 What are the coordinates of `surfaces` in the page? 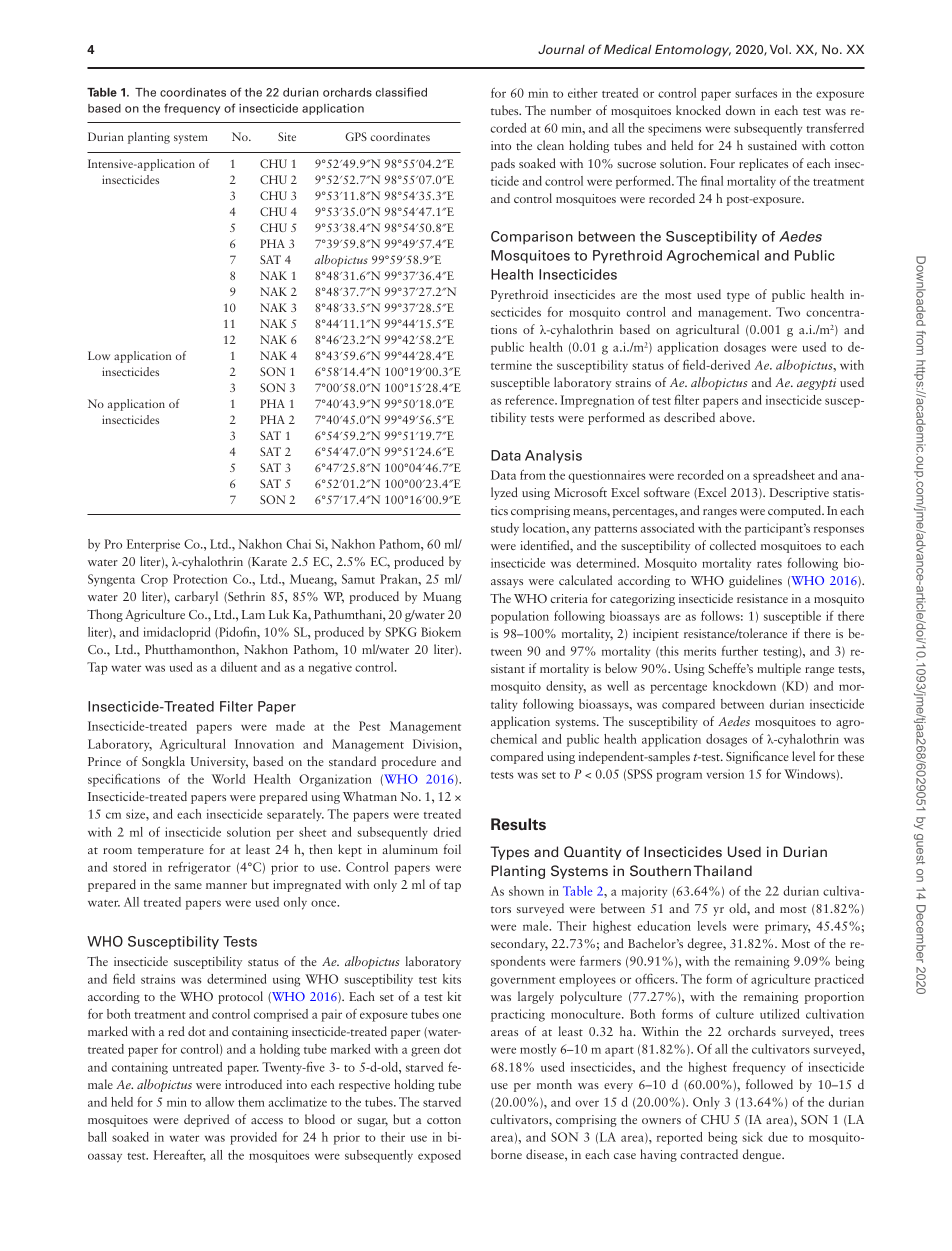 It's located at (756, 93).
